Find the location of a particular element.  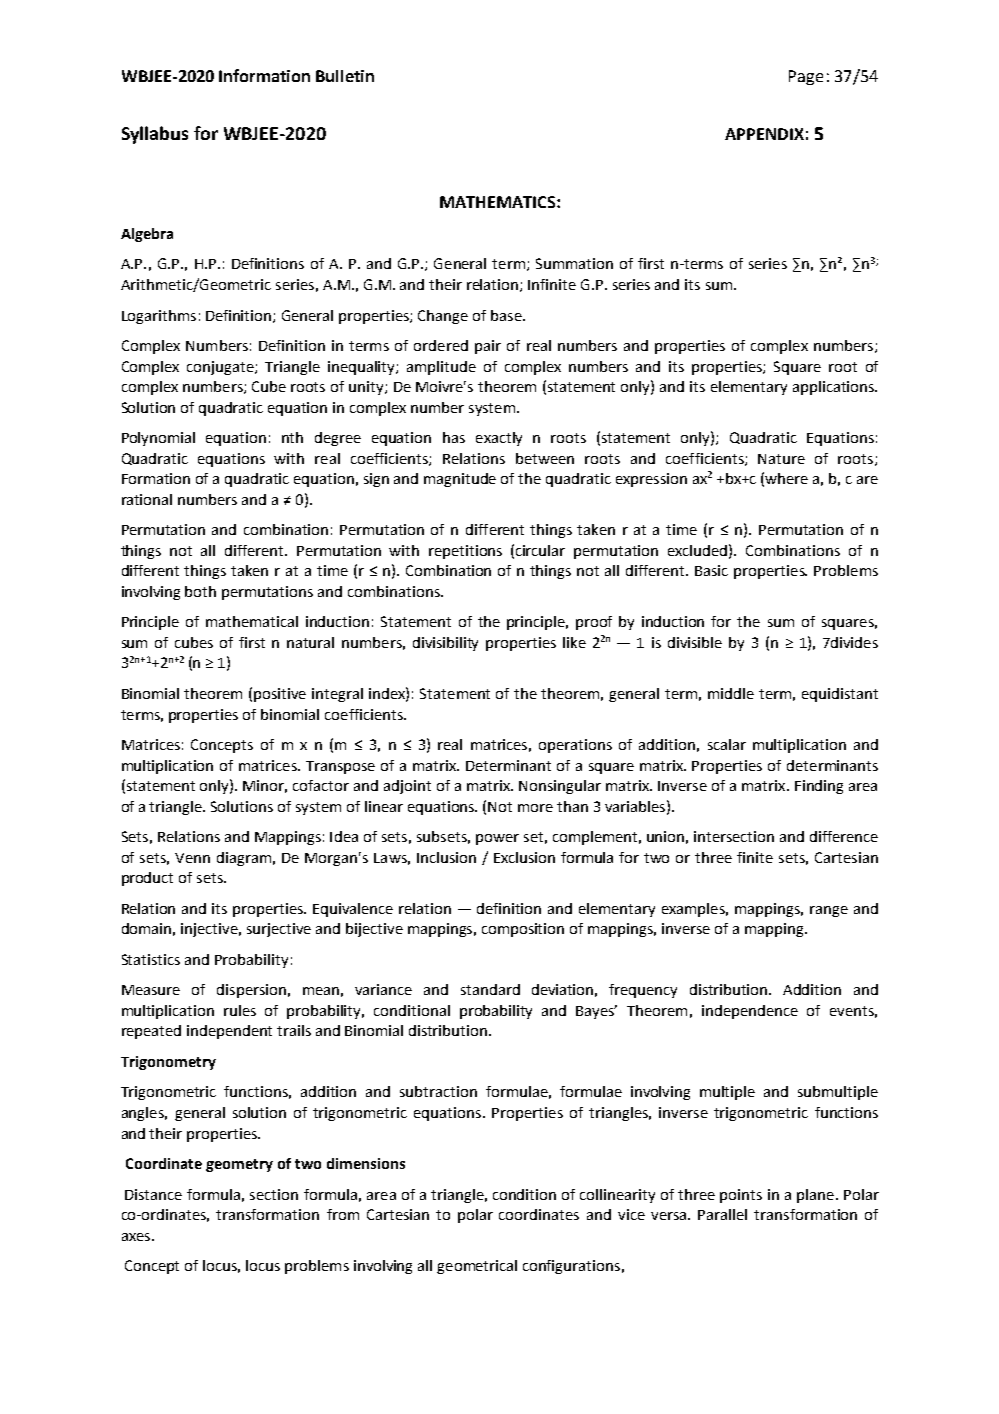

composition is located at coordinates (523, 930).
